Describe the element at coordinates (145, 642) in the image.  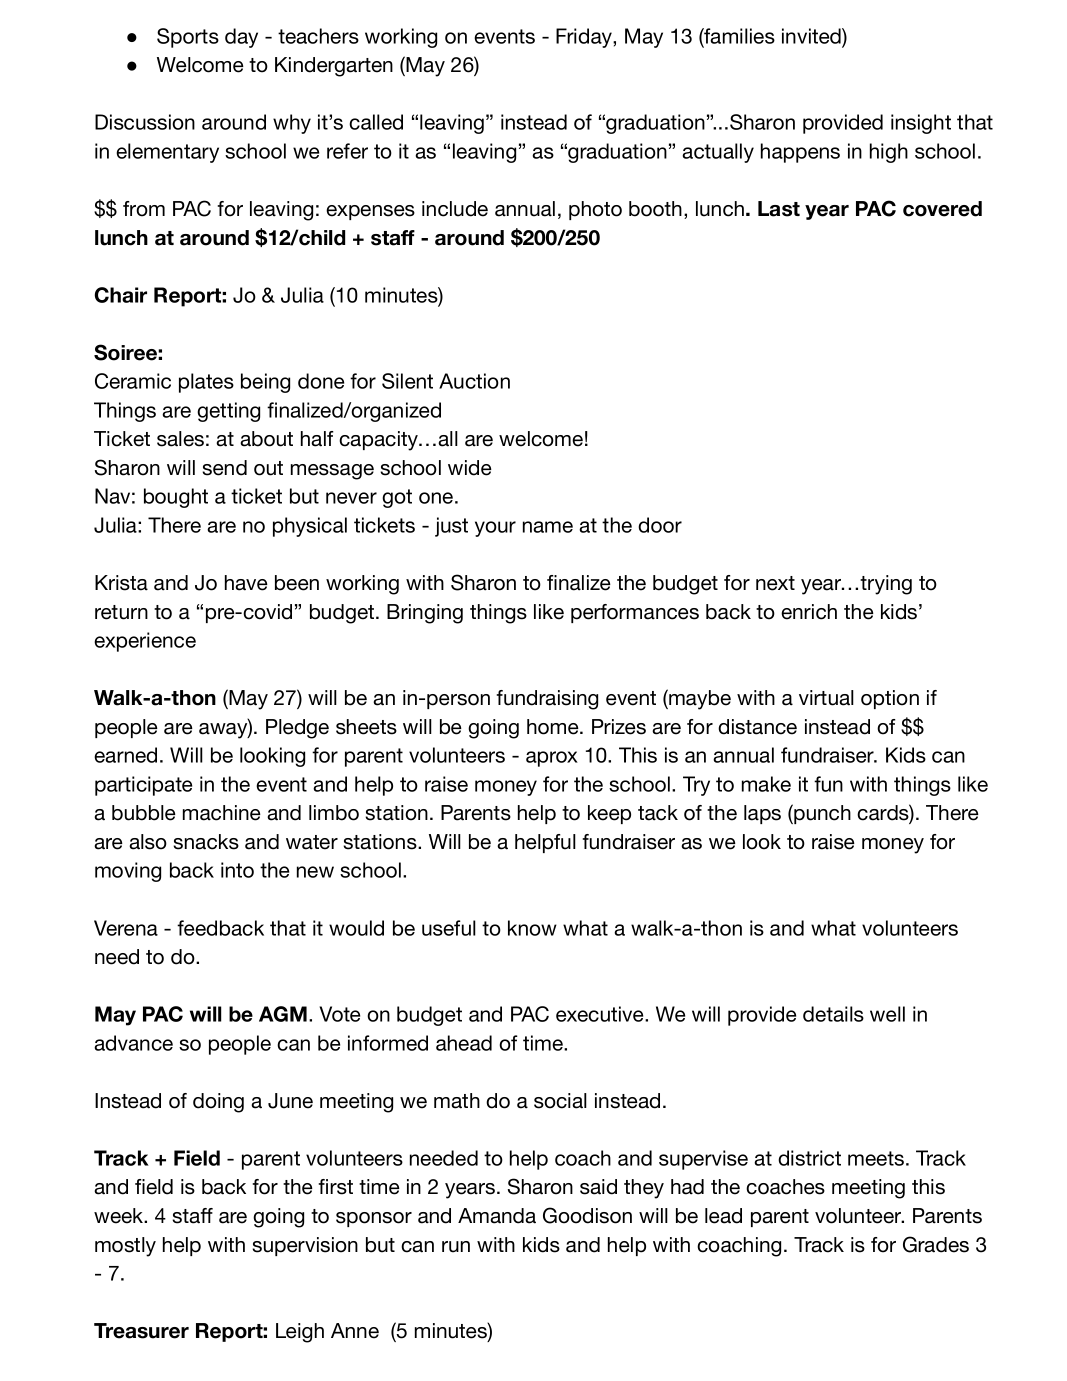
I see `experience` at that location.
